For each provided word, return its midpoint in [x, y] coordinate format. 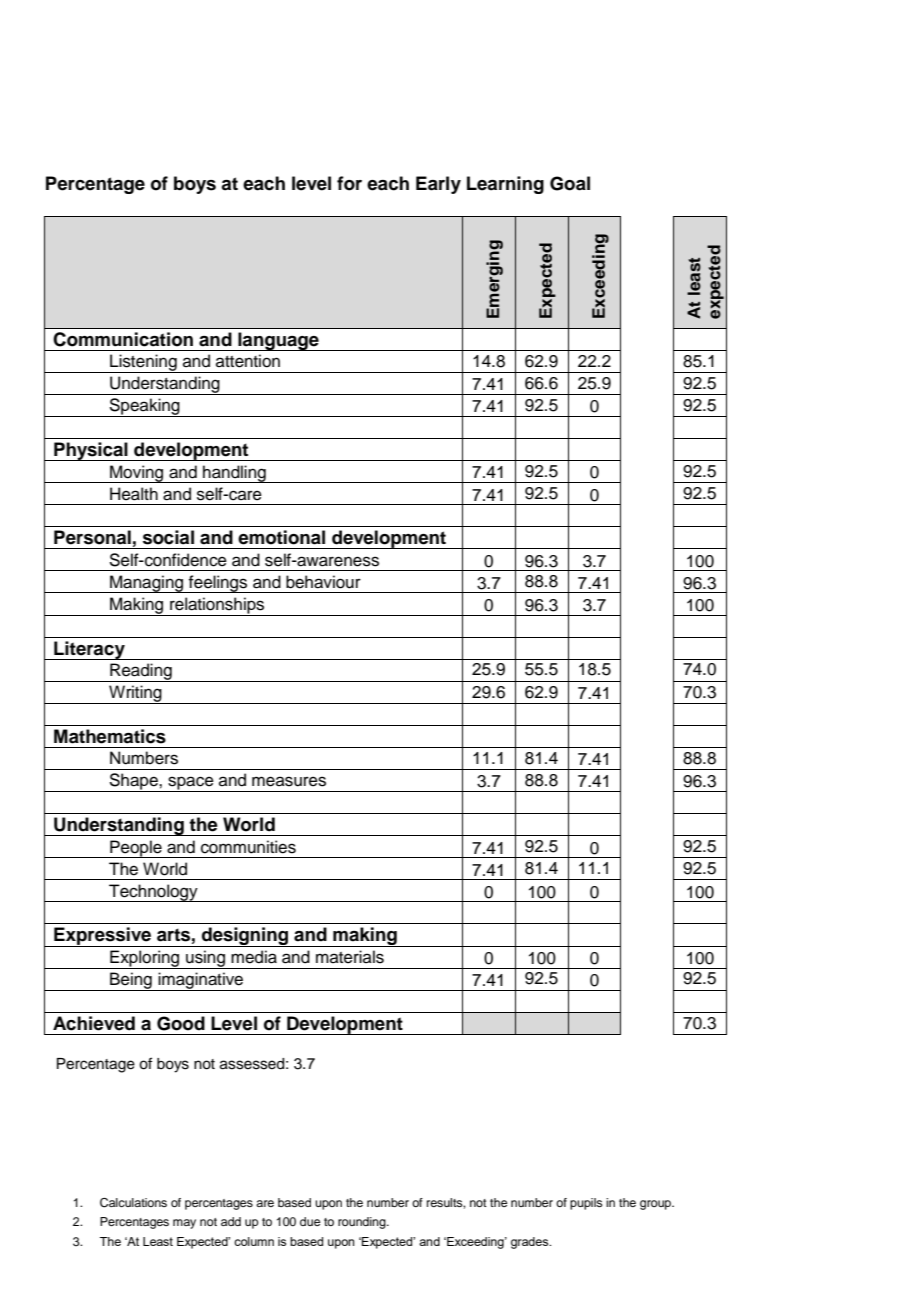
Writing [135, 694]
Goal [570, 183]
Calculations [133, 1203]
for [349, 183]
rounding [363, 1223]
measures [289, 781]
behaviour [323, 582]
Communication [123, 339]
